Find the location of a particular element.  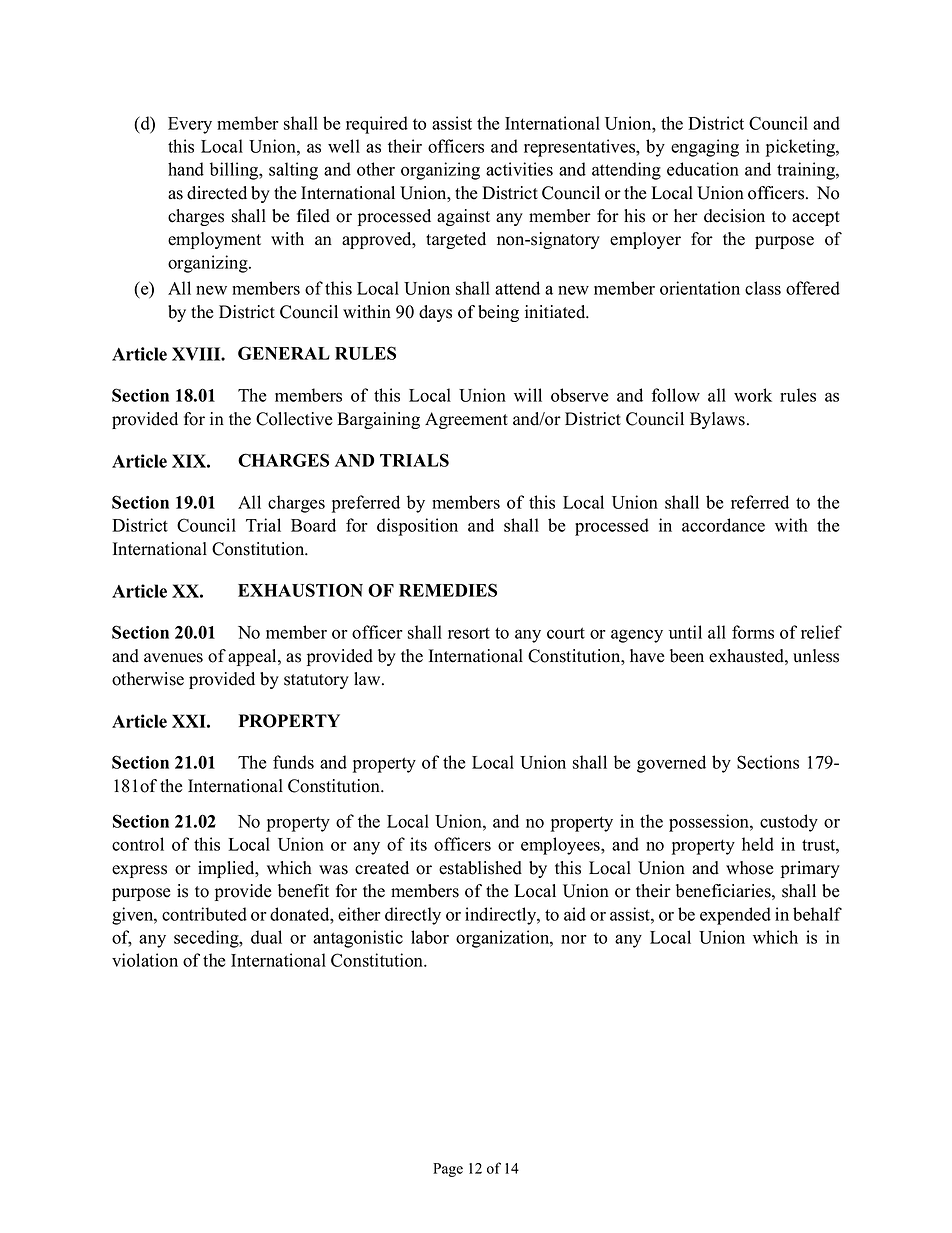

Page is located at coordinates (448, 1170).
